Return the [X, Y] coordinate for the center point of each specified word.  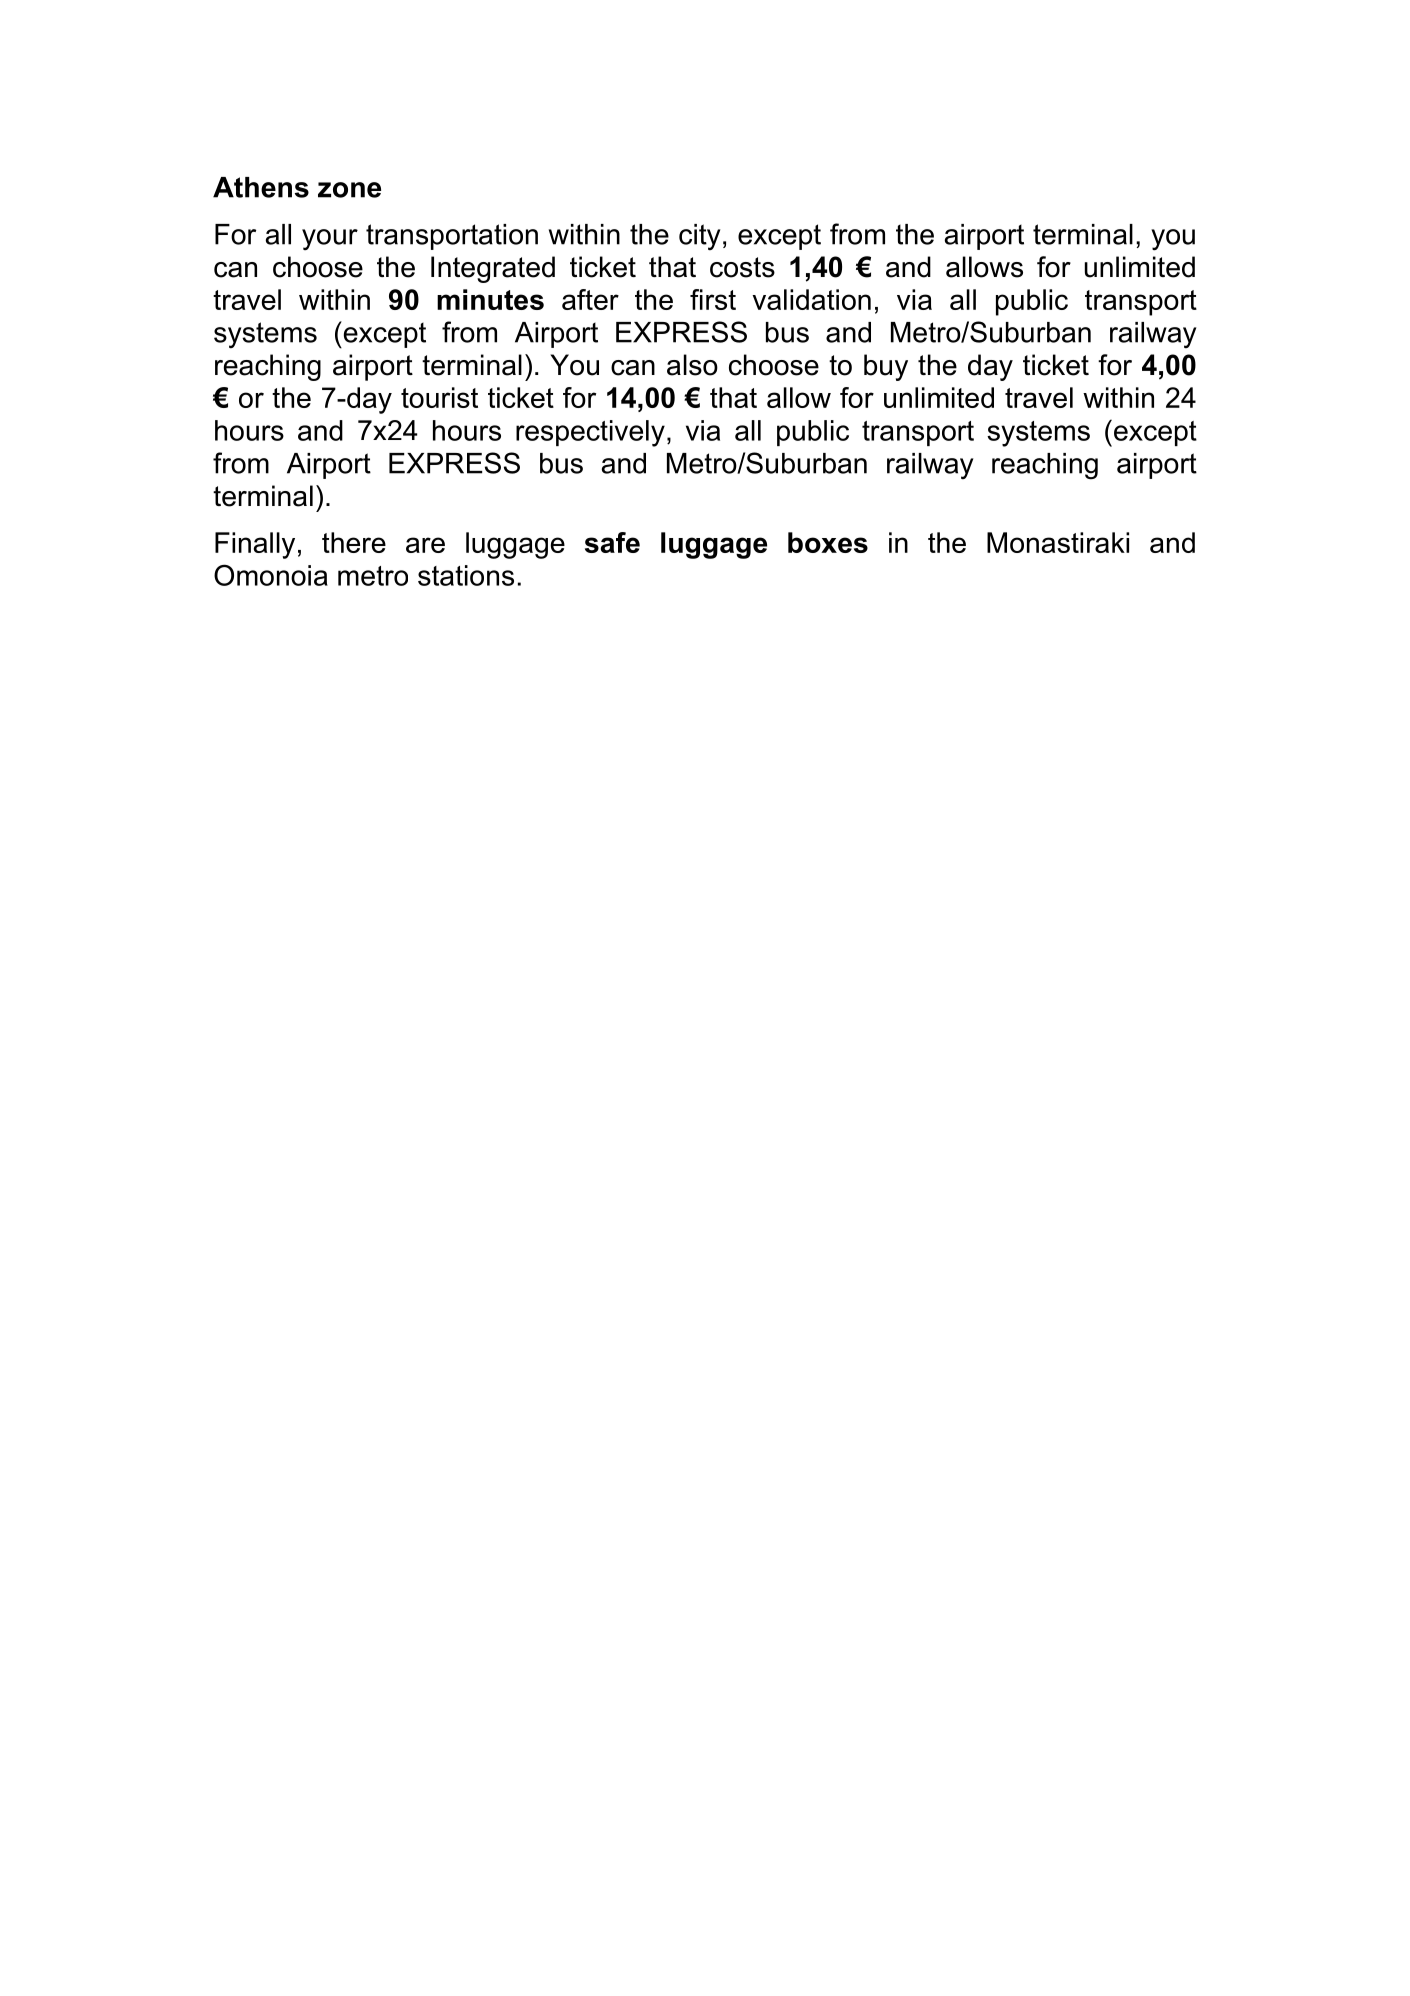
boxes [828, 542]
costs [742, 267]
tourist [439, 397]
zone [349, 190]
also [692, 365]
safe [612, 542]
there [354, 542]
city [699, 237]
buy [886, 367]
